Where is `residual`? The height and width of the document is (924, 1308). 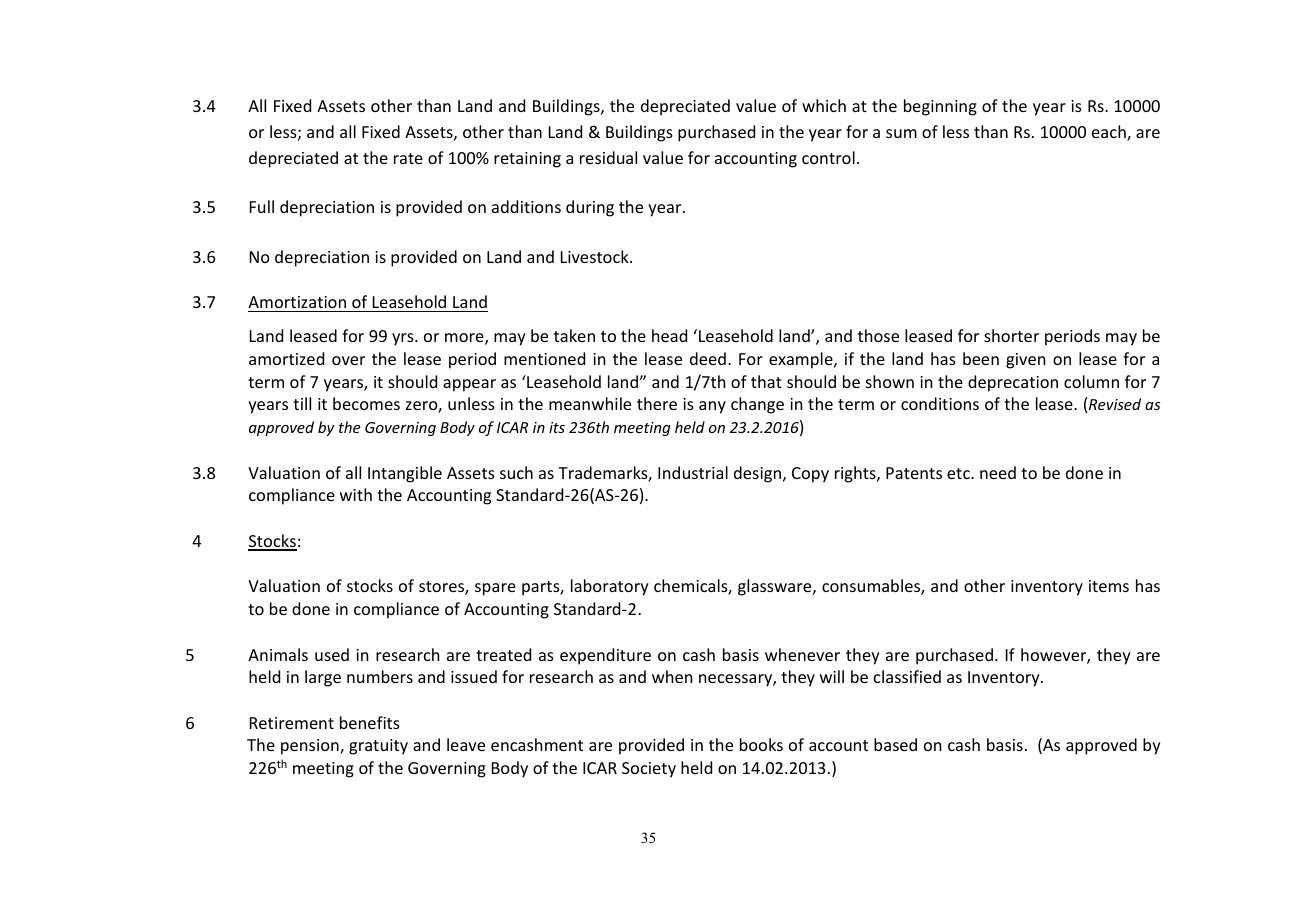
residual is located at coordinates (608, 157).
